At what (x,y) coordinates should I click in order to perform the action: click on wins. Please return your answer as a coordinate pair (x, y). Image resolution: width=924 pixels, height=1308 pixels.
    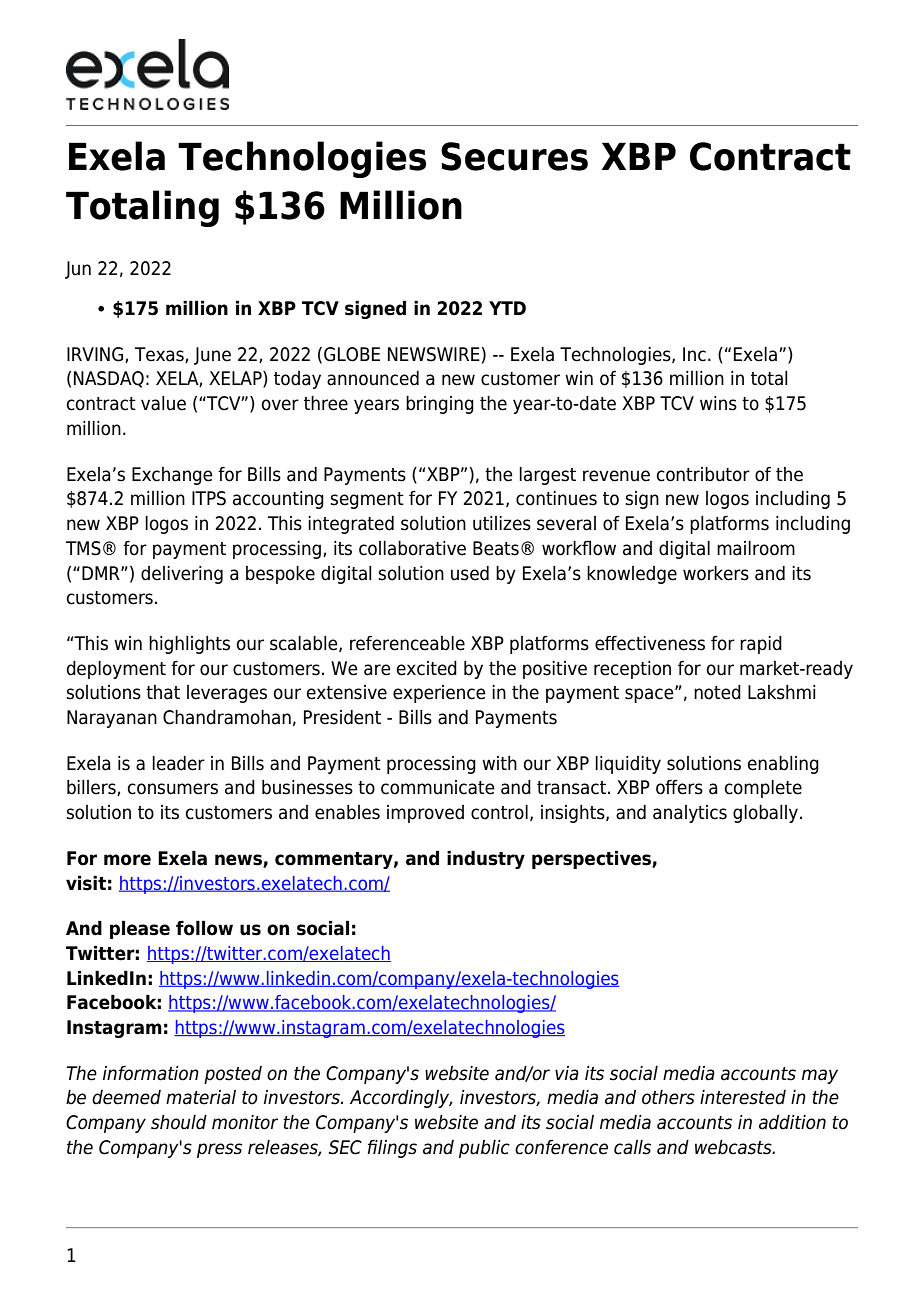
    Looking at the image, I should click on (718, 403).
